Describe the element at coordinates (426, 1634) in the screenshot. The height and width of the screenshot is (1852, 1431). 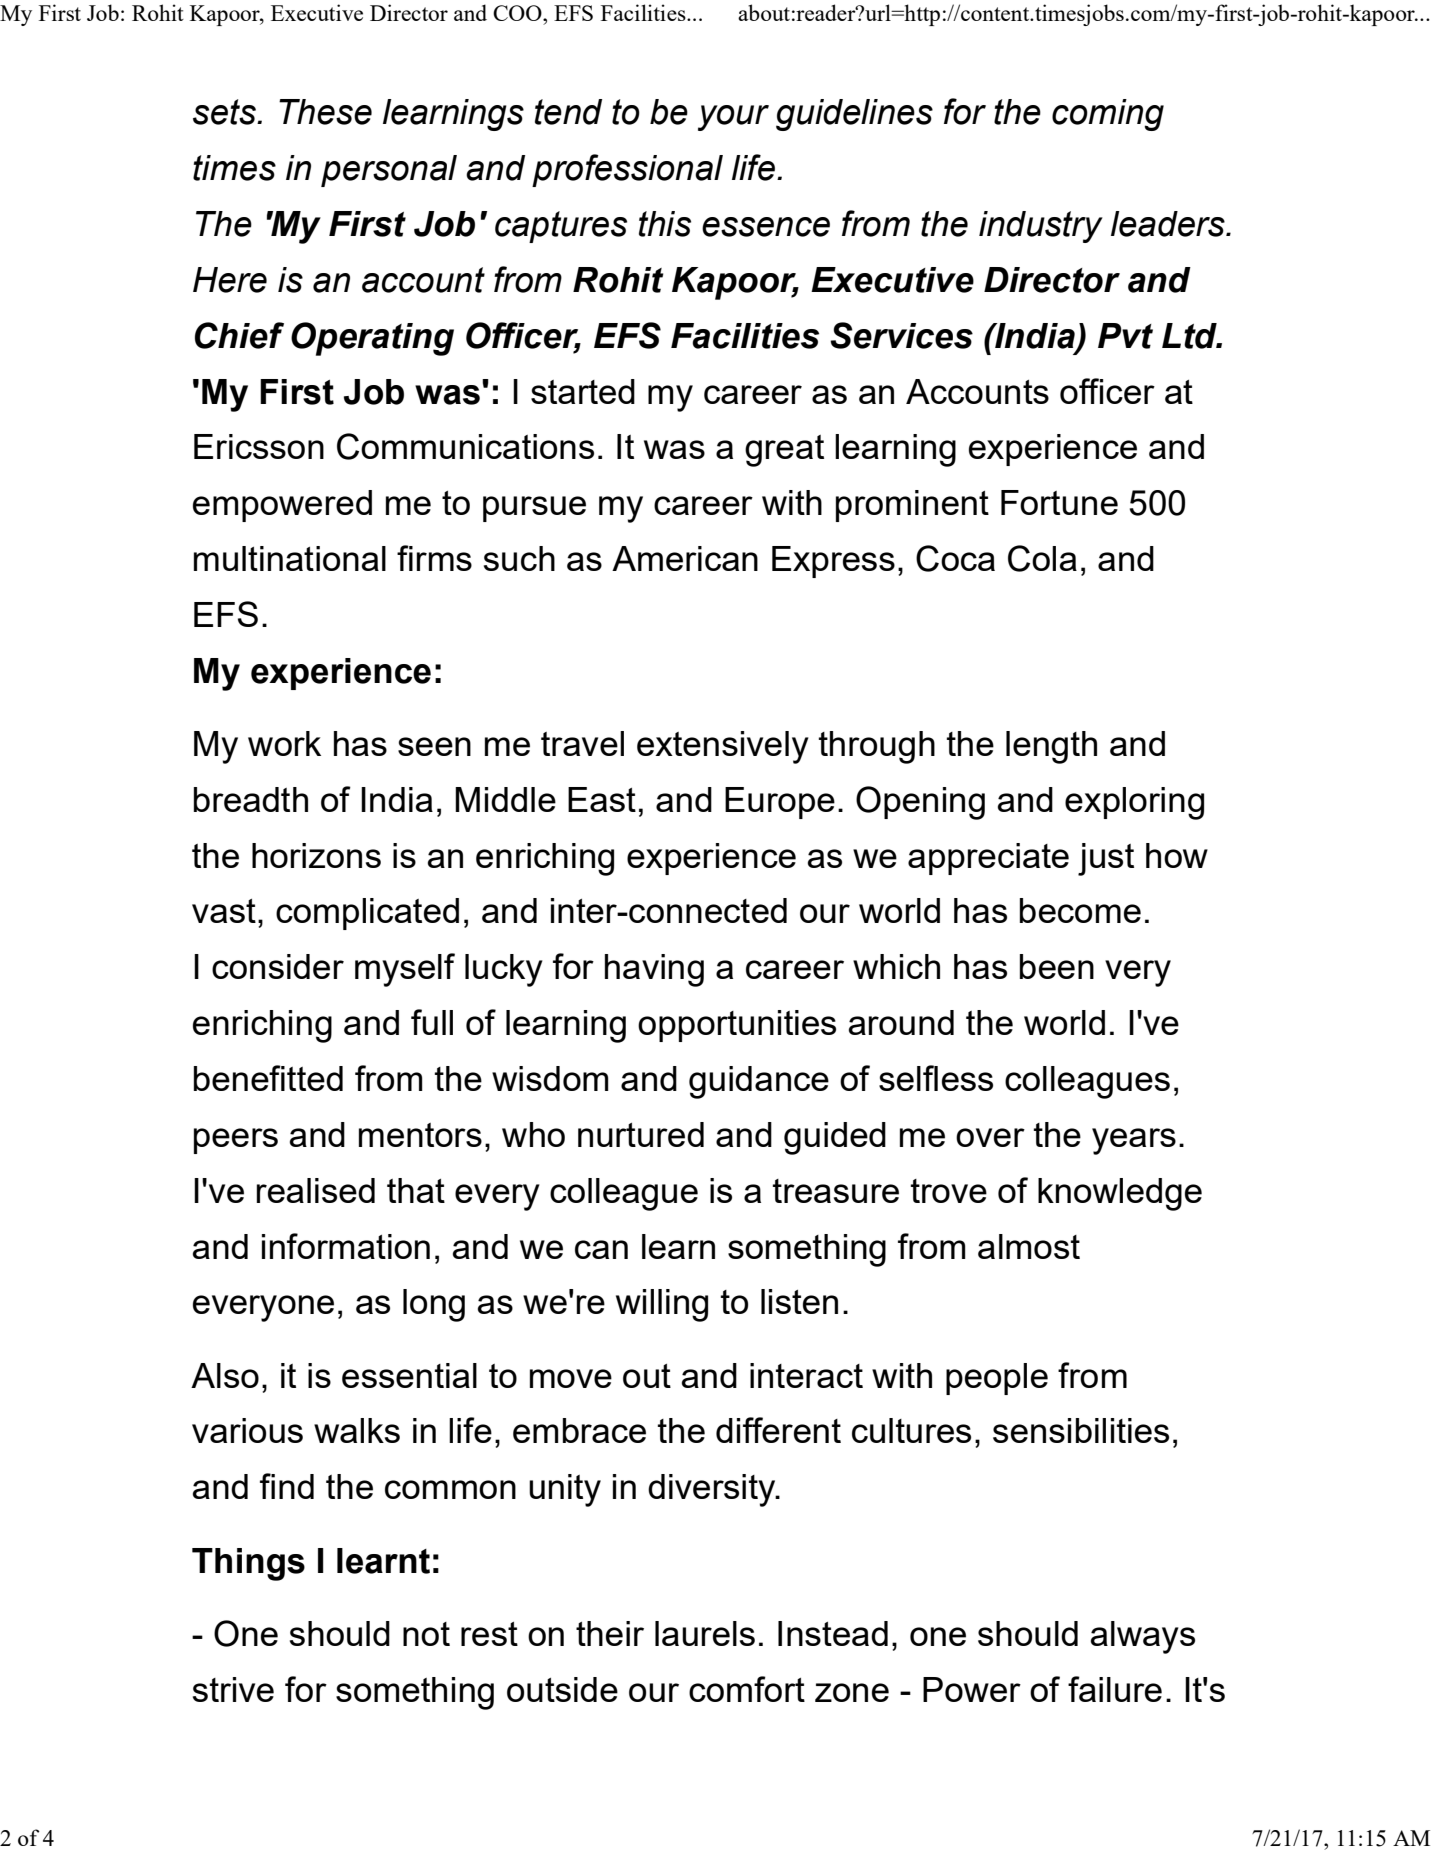
I see `not` at that location.
